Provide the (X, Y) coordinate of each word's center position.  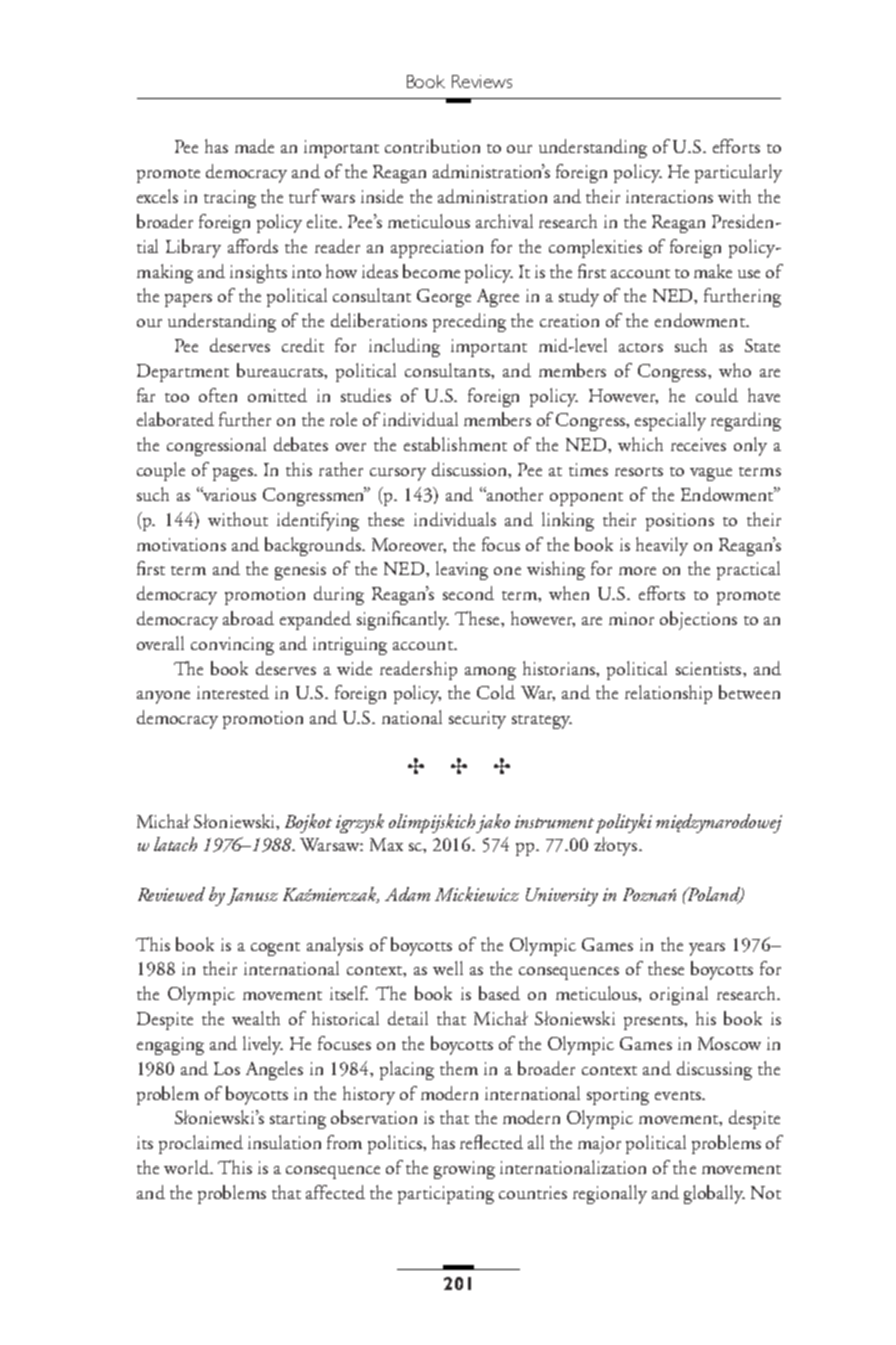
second (468, 593)
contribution (432, 146)
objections (698, 620)
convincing (232, 646)
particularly (738, 173)
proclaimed (201, 1144)
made (254, 146)
